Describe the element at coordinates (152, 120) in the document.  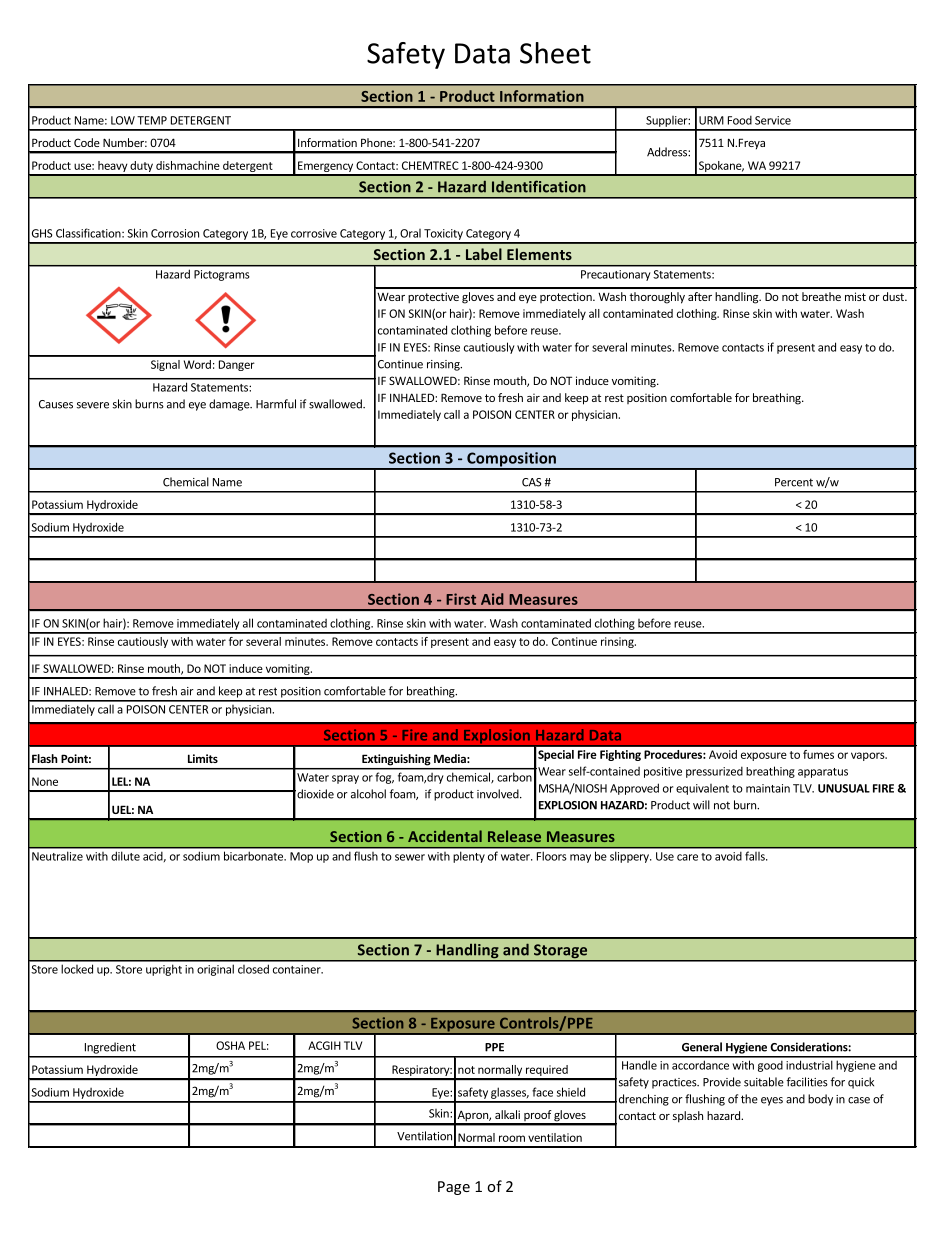
I see `TEMP` at that location.
